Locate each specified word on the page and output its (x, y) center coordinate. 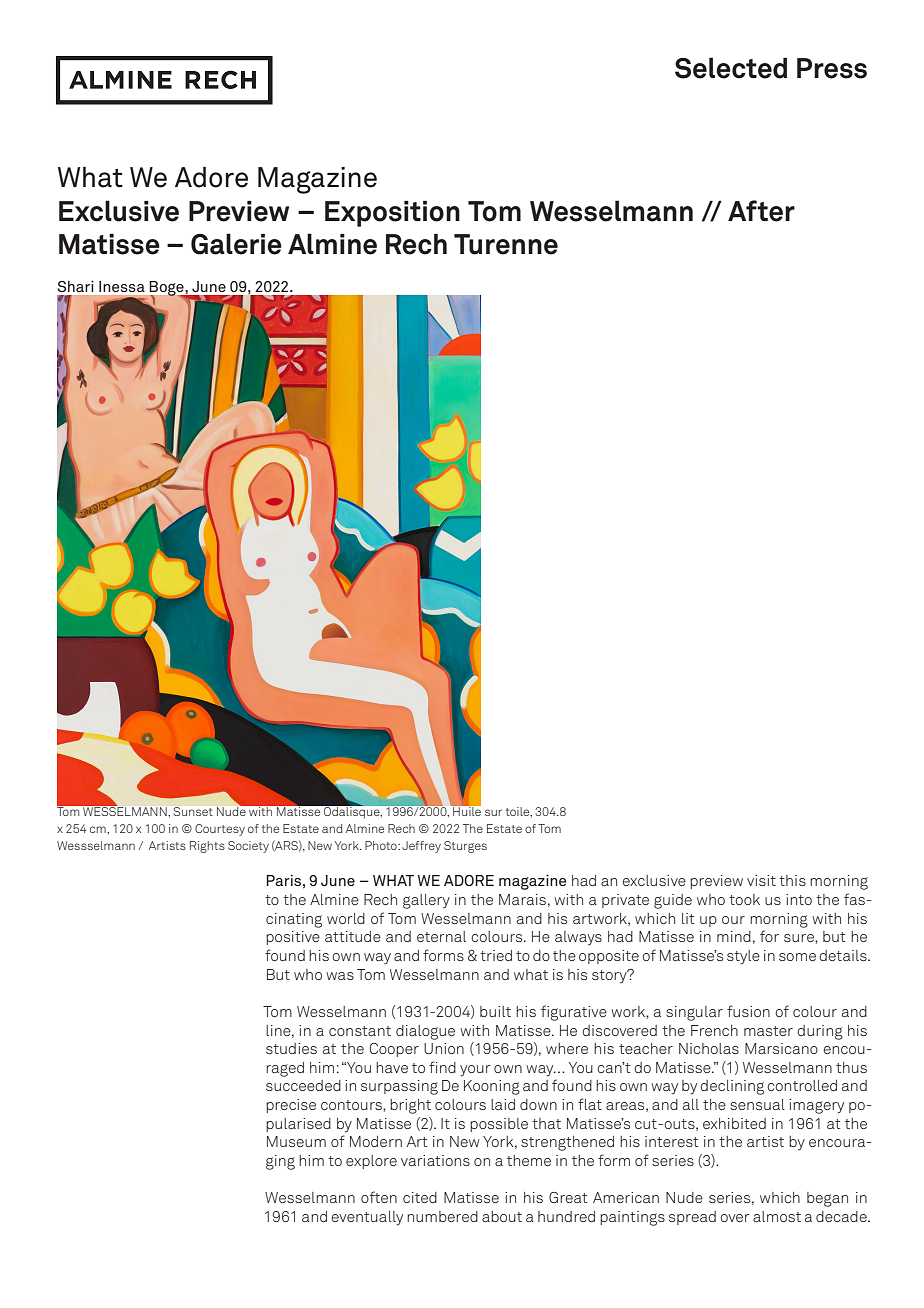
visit (761, 880)
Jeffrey (421, 847)
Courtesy (220, 830)
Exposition (392, 214)
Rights (207, 847)
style (743, 957)
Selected (731, 68)
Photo (382, 845)
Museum (296, 1141)
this (792, 880)
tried (496, 955)
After (761, 211)
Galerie (236, 244)
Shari (75, 286)
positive (293, 938)
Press (832, 68)
